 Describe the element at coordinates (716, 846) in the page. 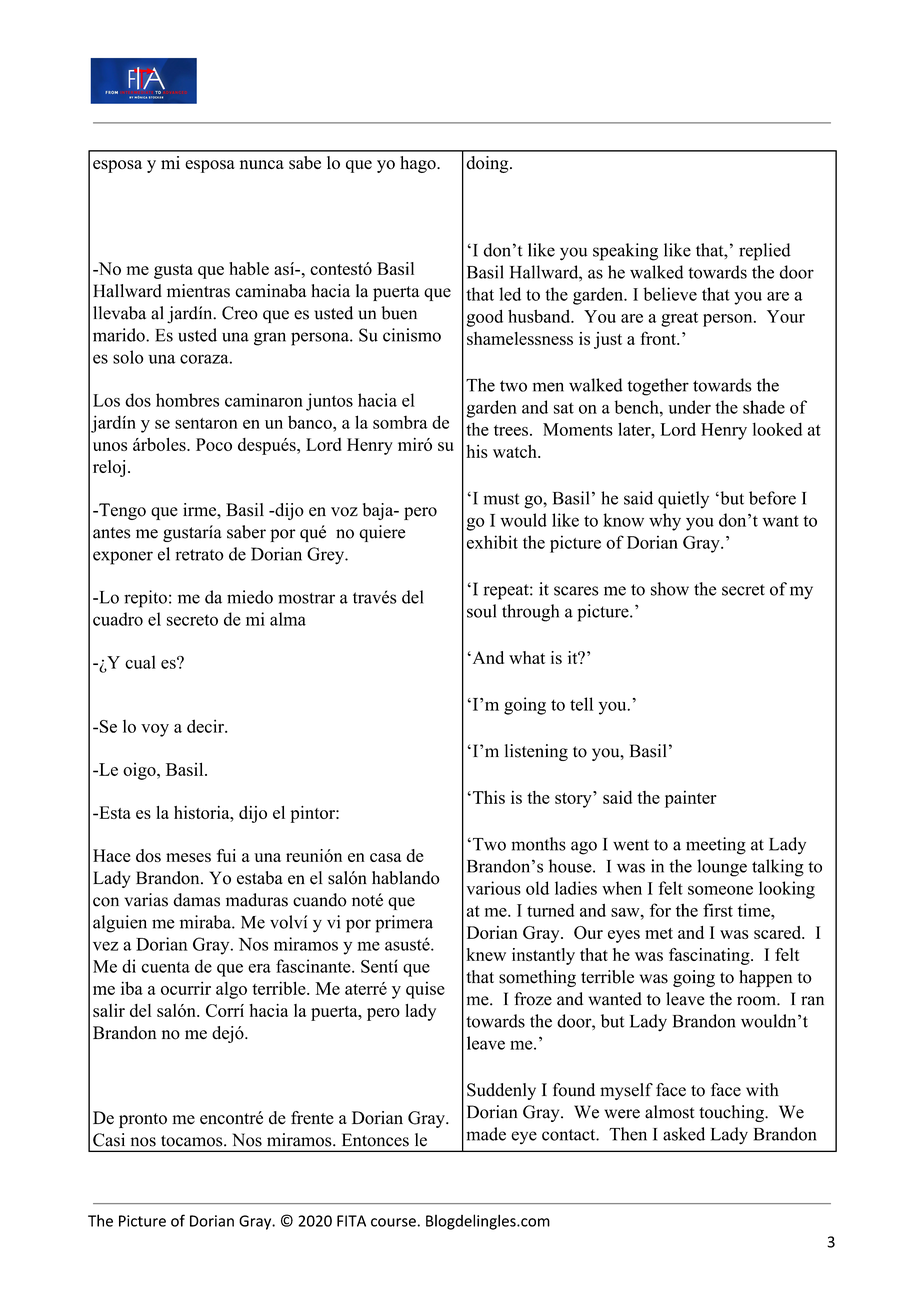

I see `meeting` at that location.
